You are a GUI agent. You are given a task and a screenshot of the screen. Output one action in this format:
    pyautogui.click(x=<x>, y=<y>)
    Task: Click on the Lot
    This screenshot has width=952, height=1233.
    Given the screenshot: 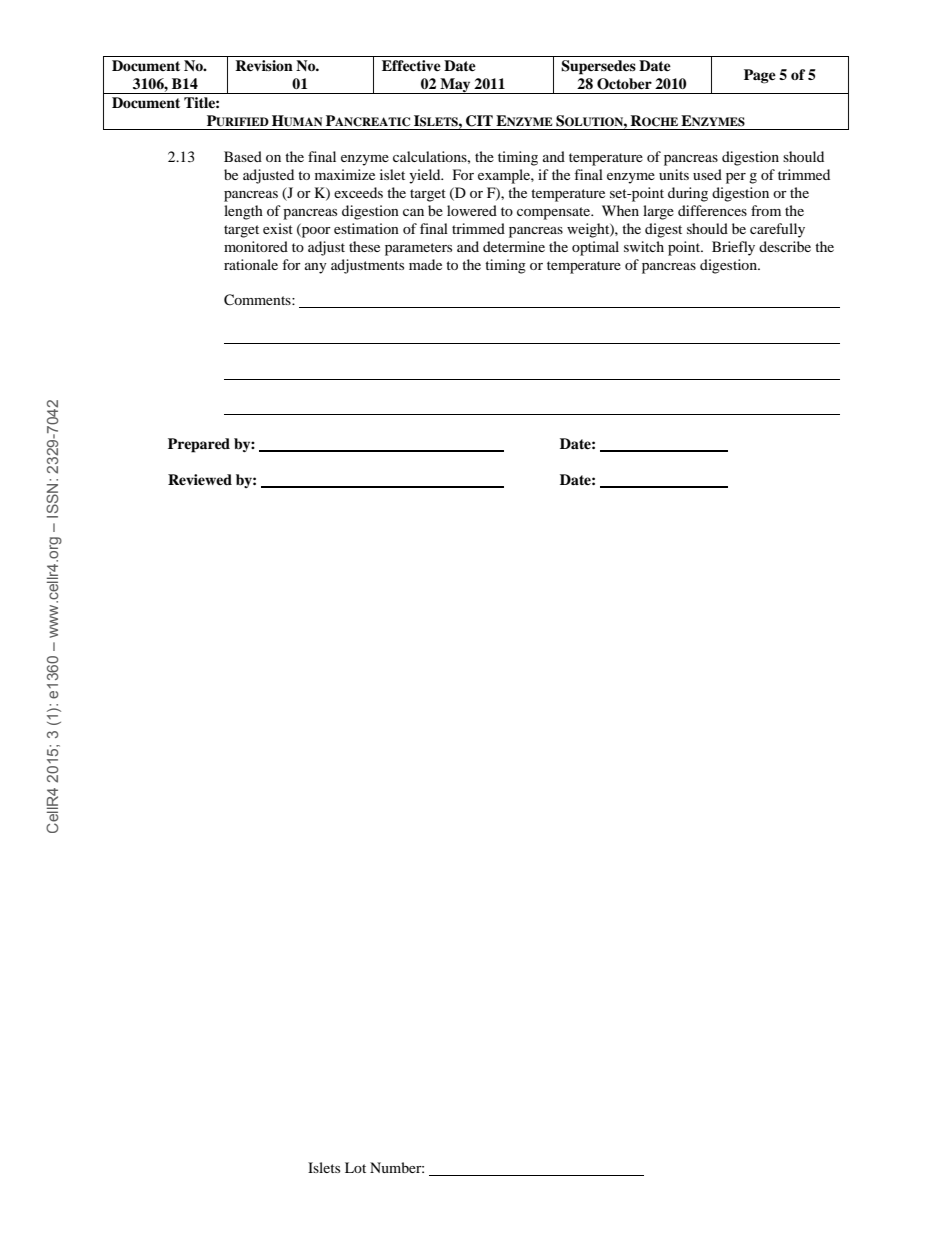 What is the action you would take?
    pyautogui.click(x=355, y=1167)
